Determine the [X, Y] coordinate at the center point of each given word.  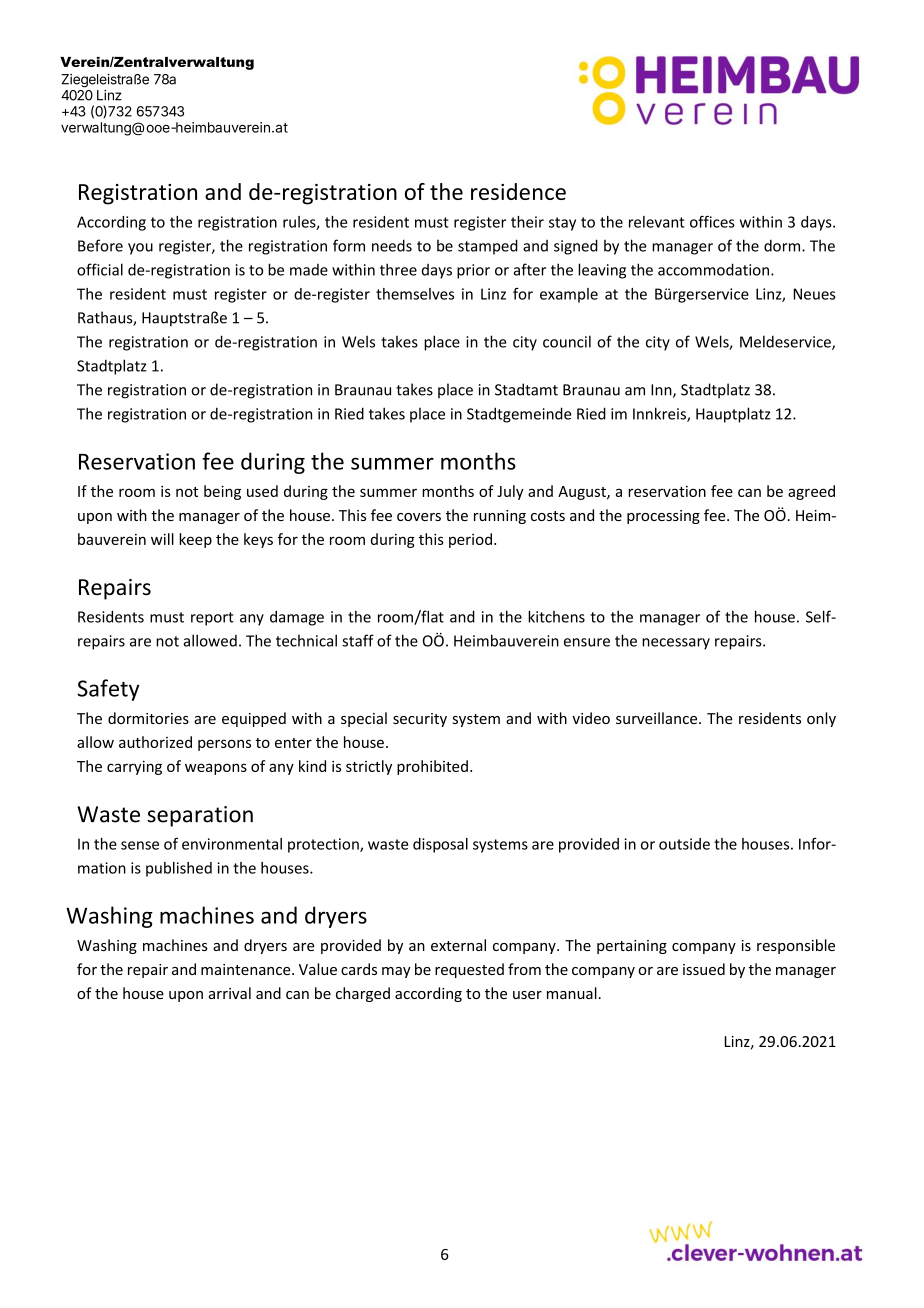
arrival [230, 993]
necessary [676, 644]
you [140, 249]
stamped [488, 247]
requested [469, 970]
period [470, 540]
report [212, 619]
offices [712, 221]
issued [704, 969]
